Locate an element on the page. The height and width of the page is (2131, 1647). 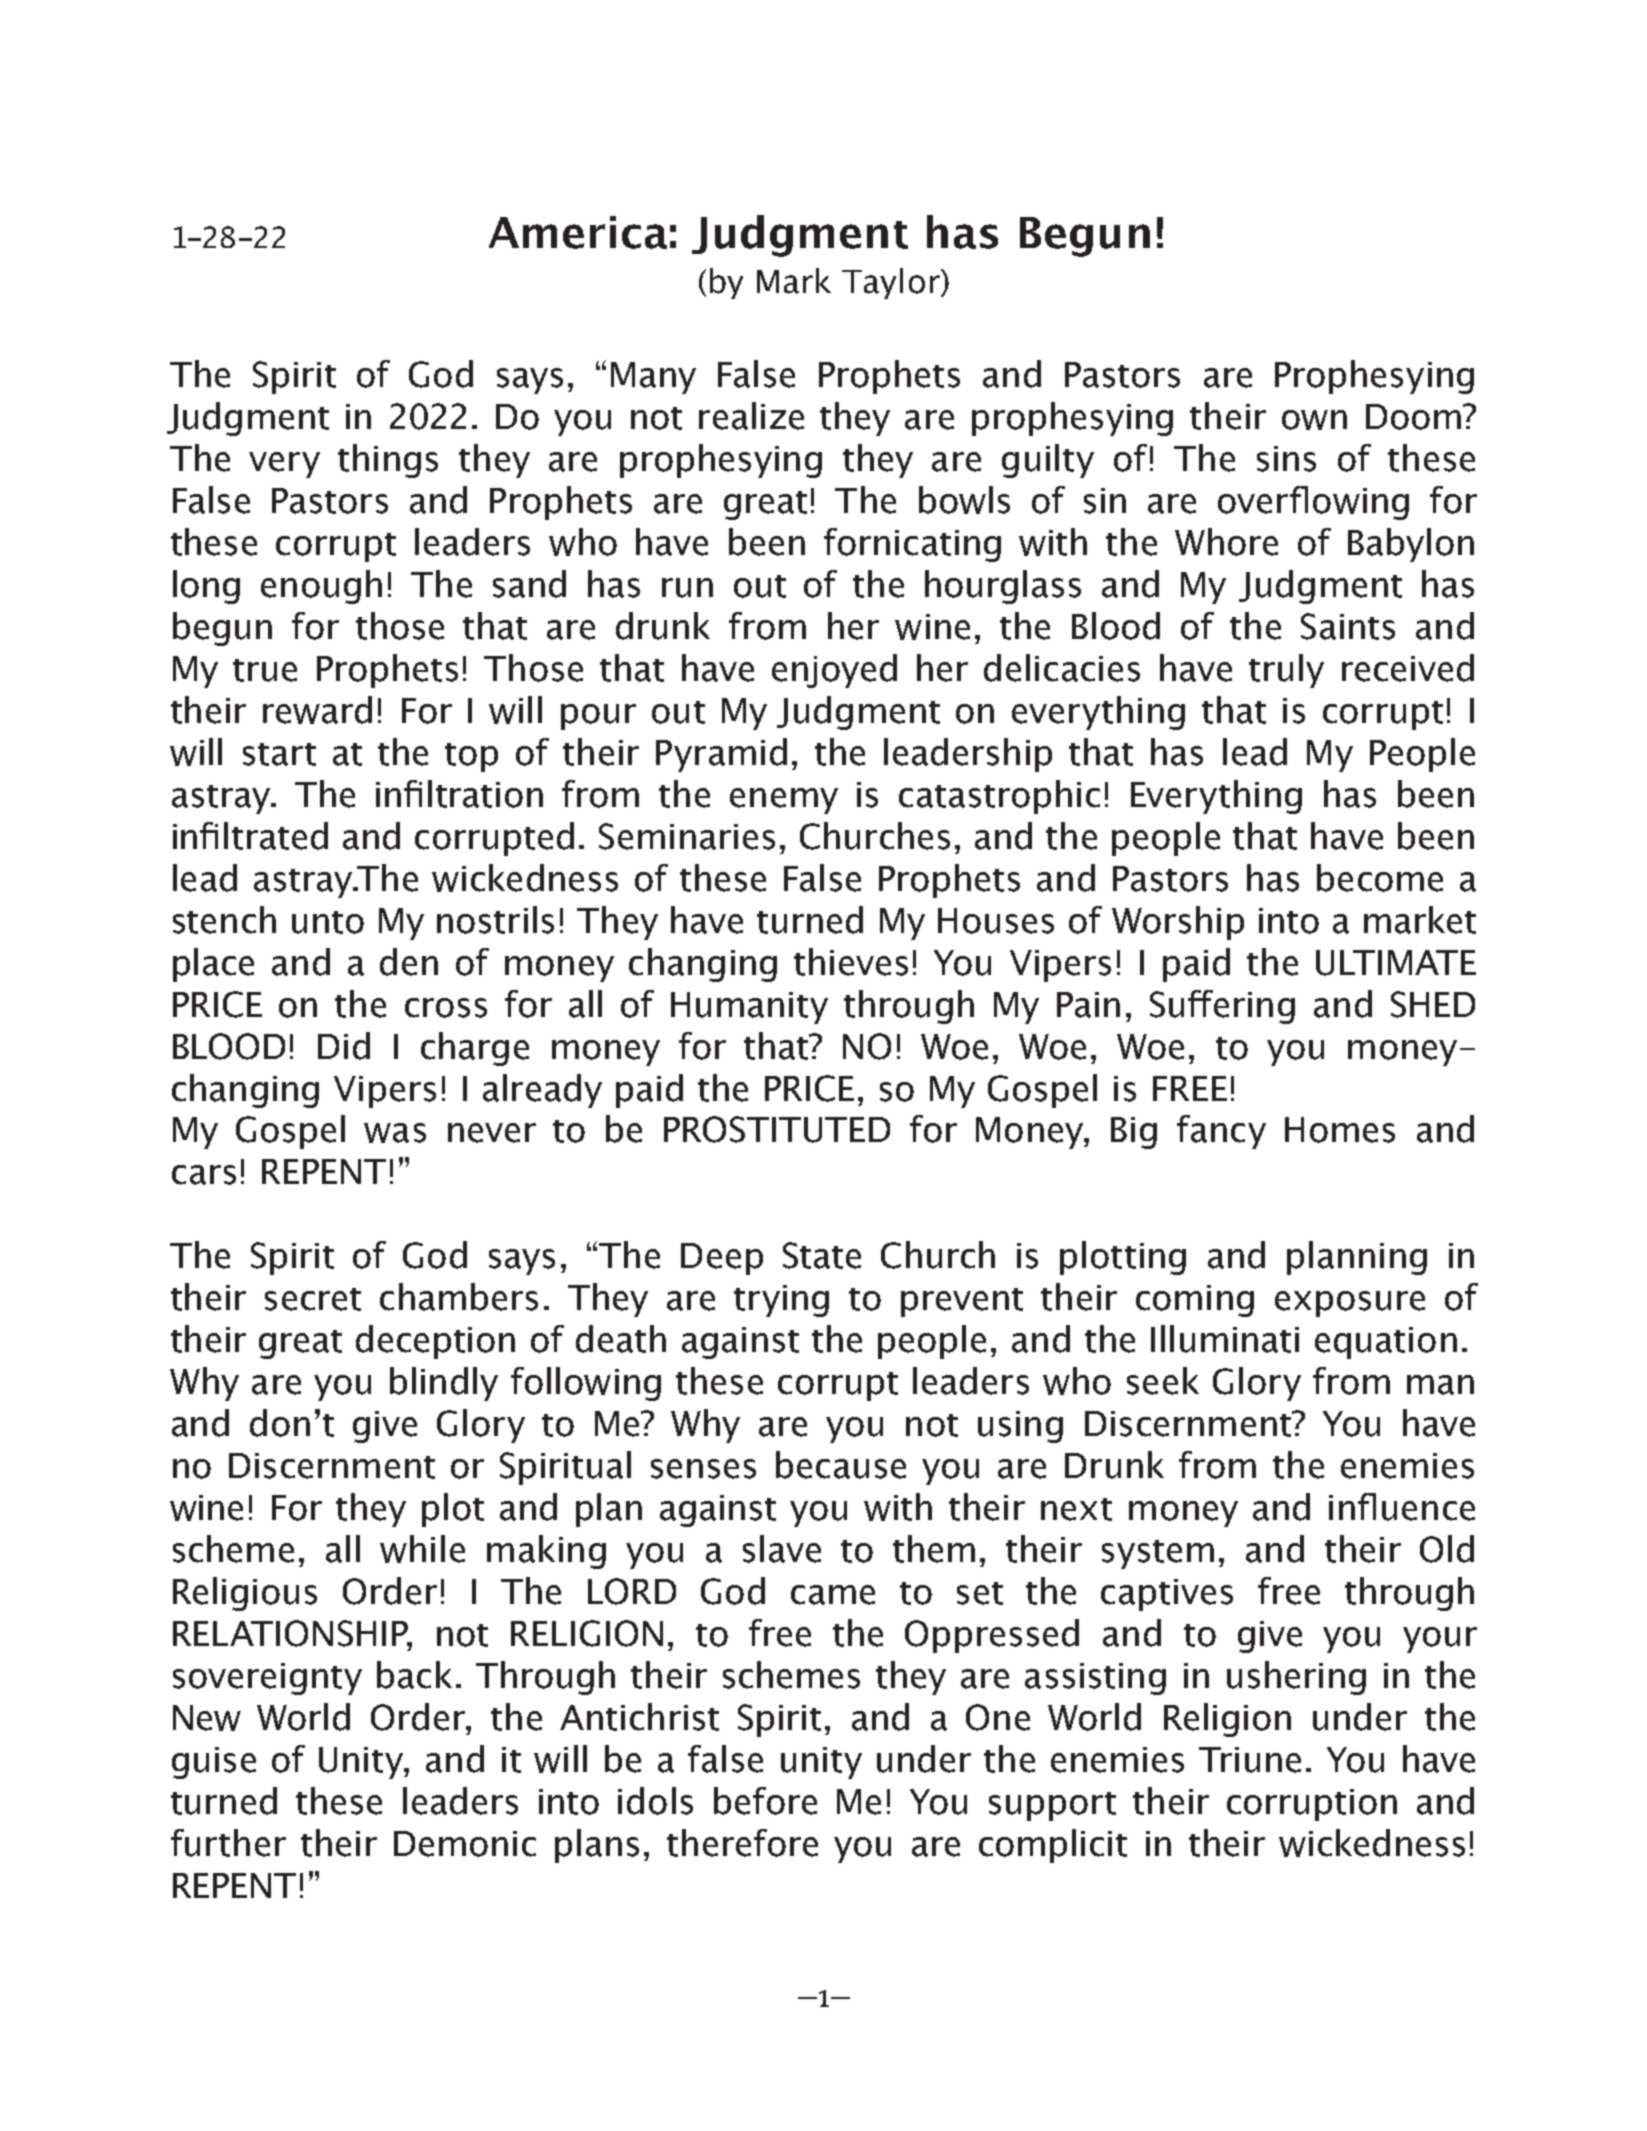
start is located at coordinates (279, 754).
